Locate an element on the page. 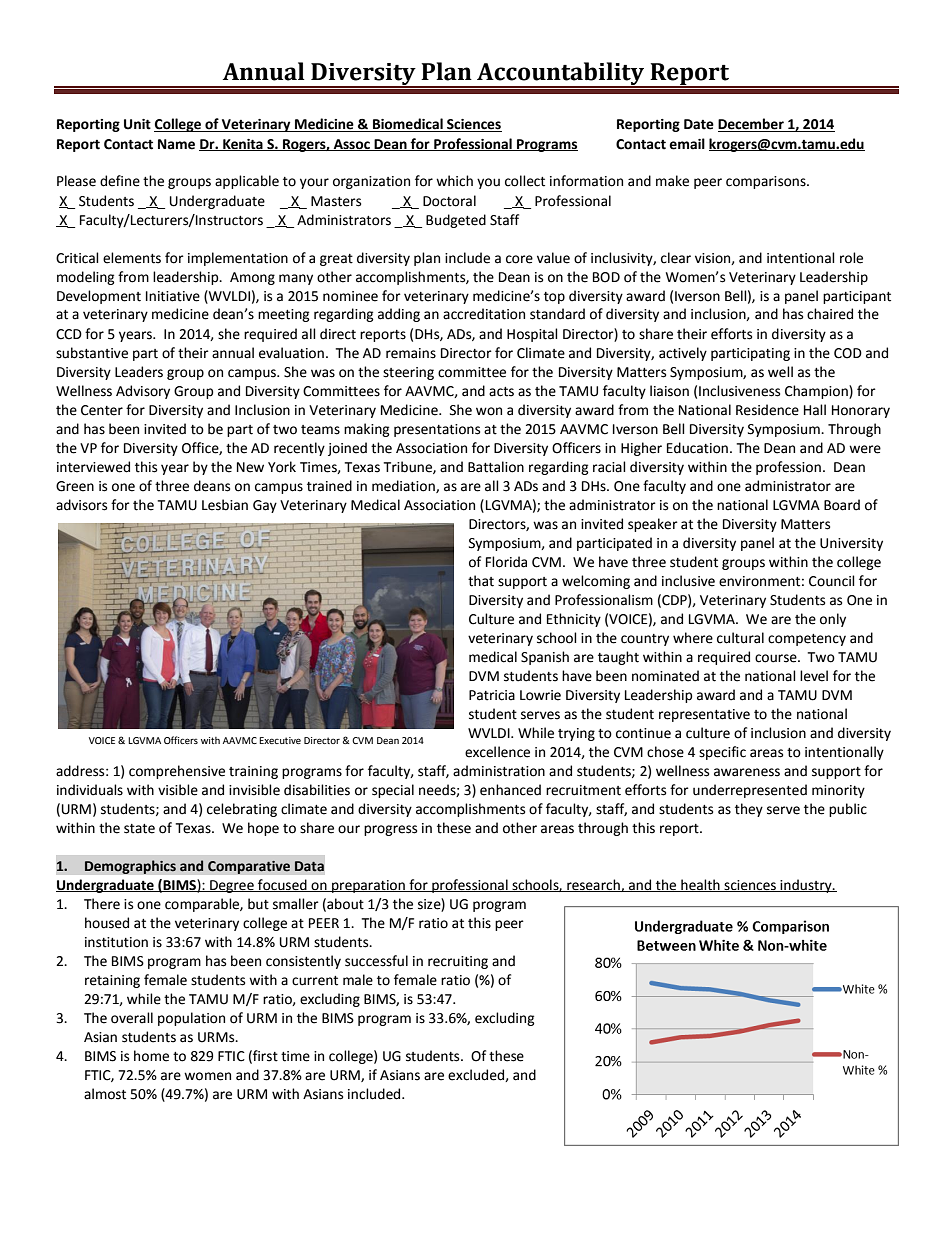 The height and width of the image is (1233, 952). won is located at coordinates (489, 411).
